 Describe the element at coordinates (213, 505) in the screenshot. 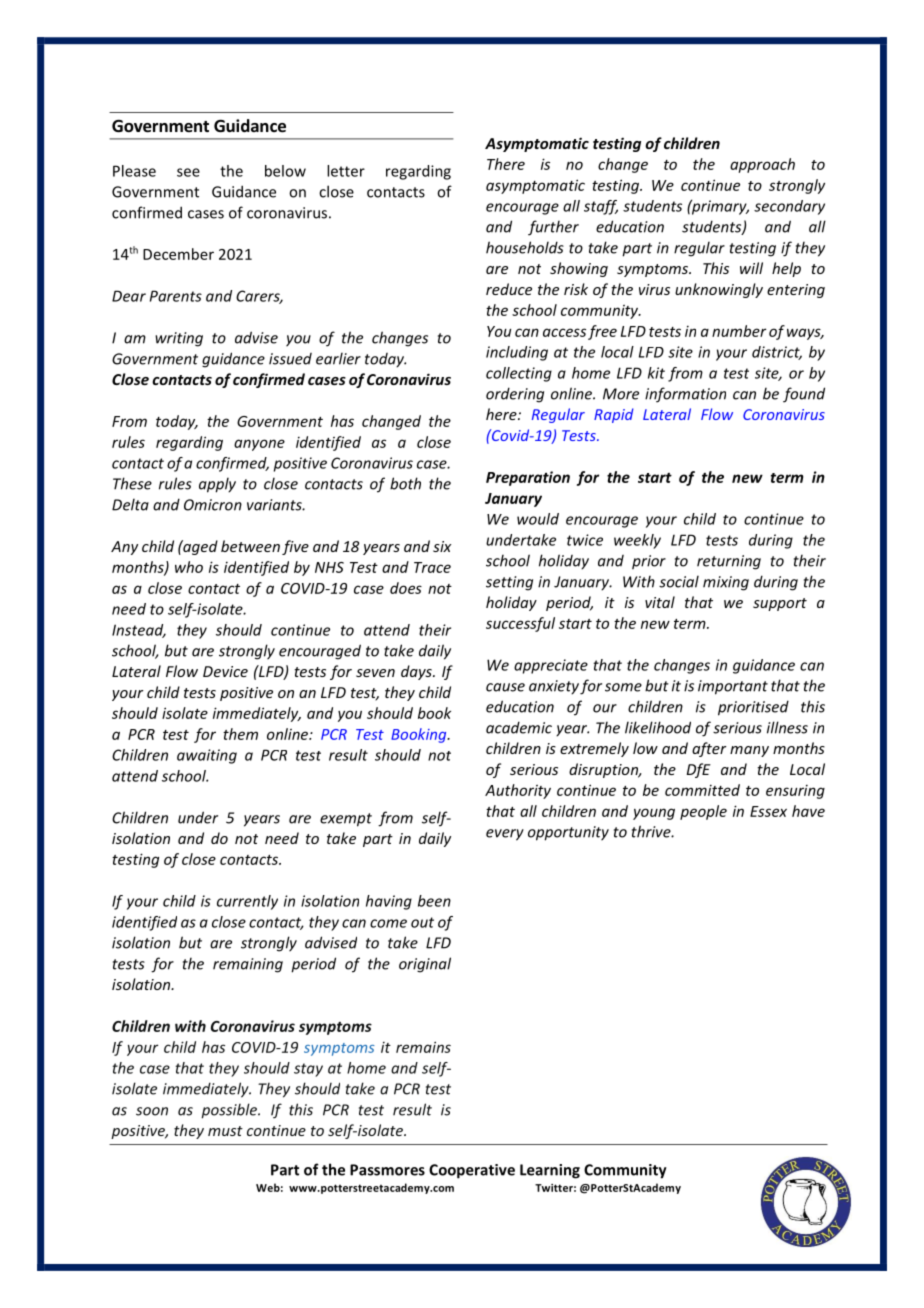

I see `Omicron` at that location.
